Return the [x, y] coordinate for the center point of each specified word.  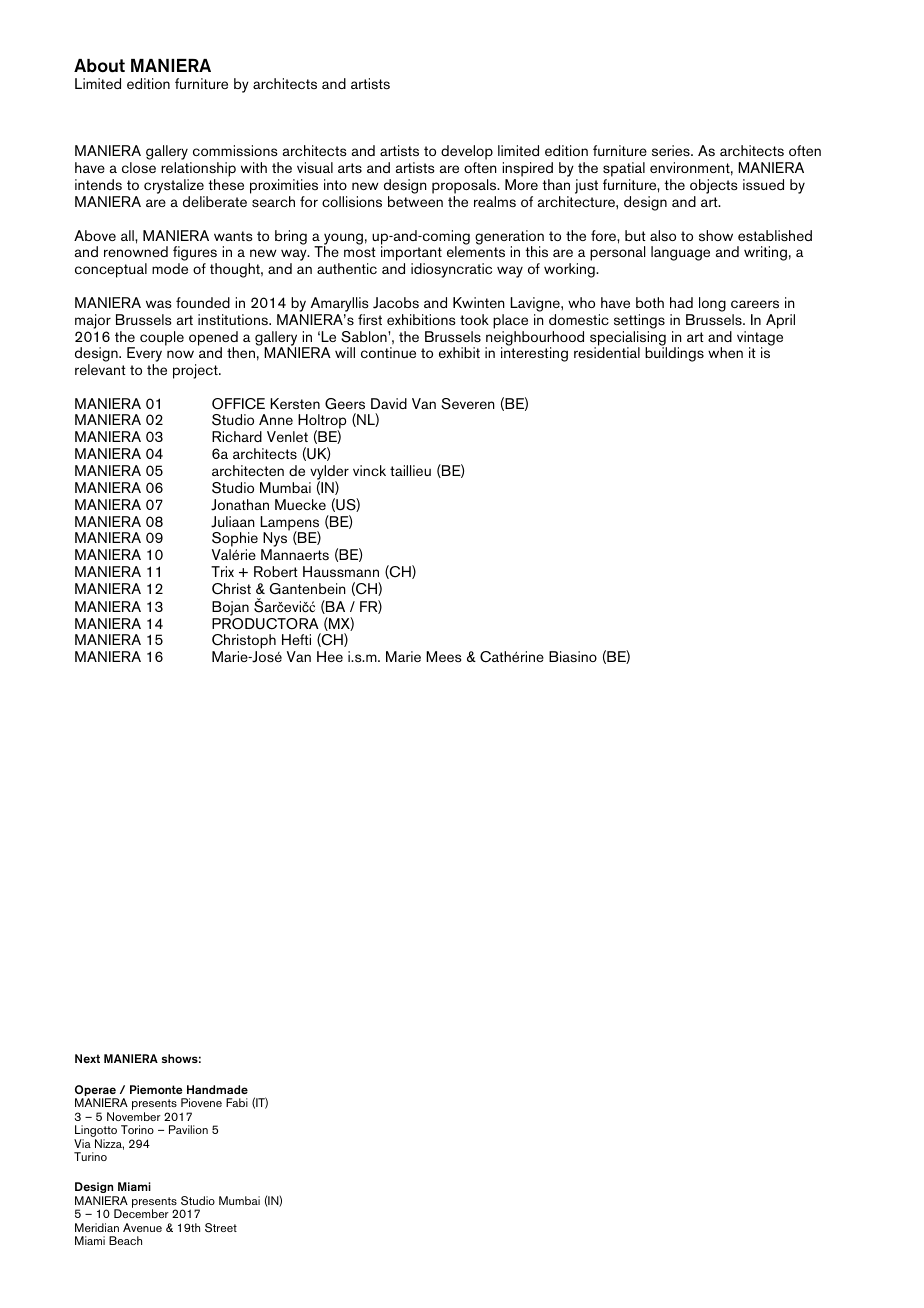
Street [221, 1228]
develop [467, 154]
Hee [330, 656]
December [141, 1213]
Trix [222, 571]
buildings [674, 354]
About [99, 66]
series [672, 150]
